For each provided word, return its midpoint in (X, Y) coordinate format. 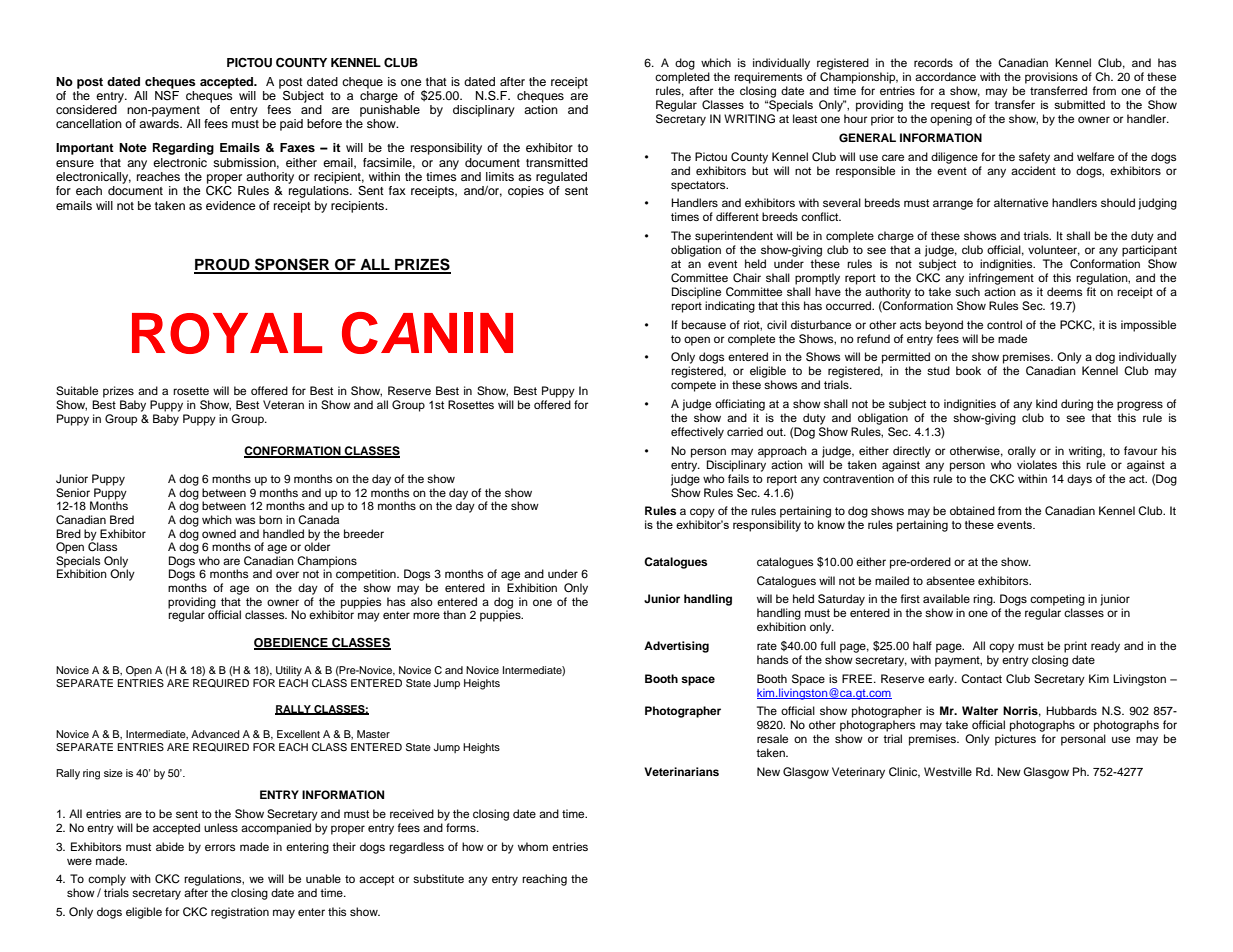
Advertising (676, 647)
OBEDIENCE (292, 643)
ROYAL (227, 333)
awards (160, 122)
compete (693, 386)
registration (240, 913)
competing (1057, 600)
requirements (768, 78)
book (968, 370)
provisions (1051, 78)
